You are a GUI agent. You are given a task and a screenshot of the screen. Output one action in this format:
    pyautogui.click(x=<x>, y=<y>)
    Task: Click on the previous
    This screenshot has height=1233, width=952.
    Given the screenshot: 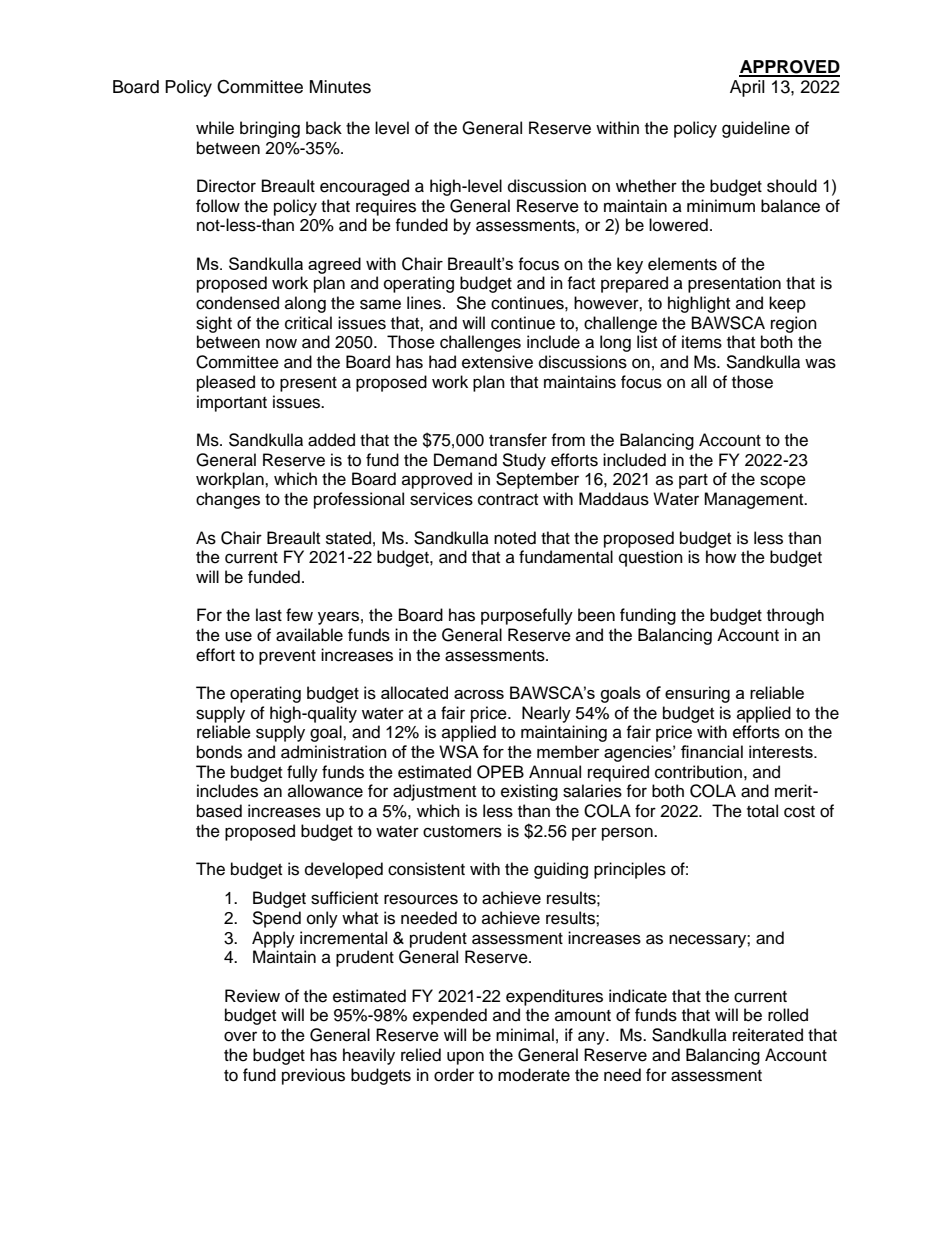 What is the action you would take?
    pyautogui.click(x=313, y=1076)
